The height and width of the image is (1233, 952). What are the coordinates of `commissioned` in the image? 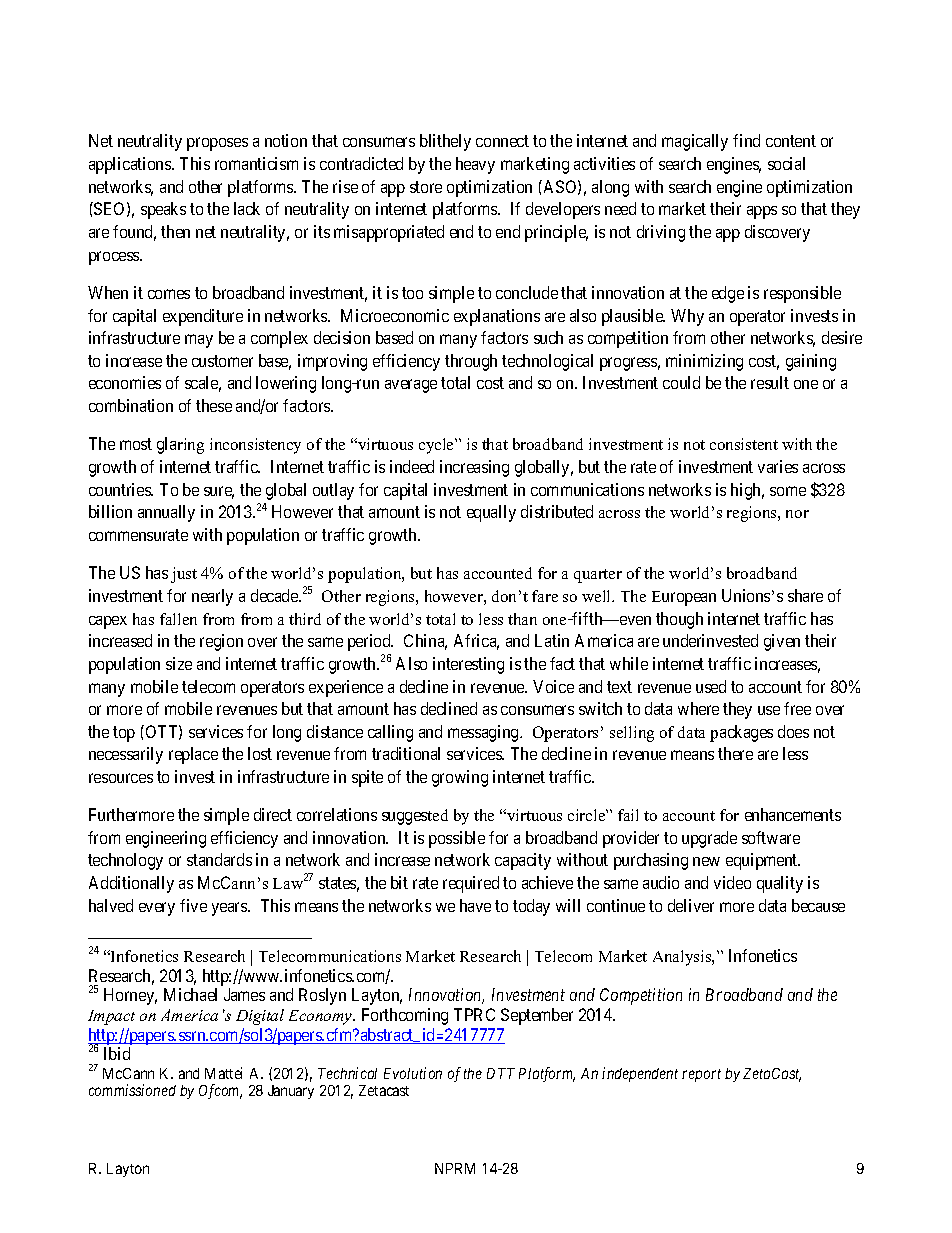 It's located at (132, 1090).
